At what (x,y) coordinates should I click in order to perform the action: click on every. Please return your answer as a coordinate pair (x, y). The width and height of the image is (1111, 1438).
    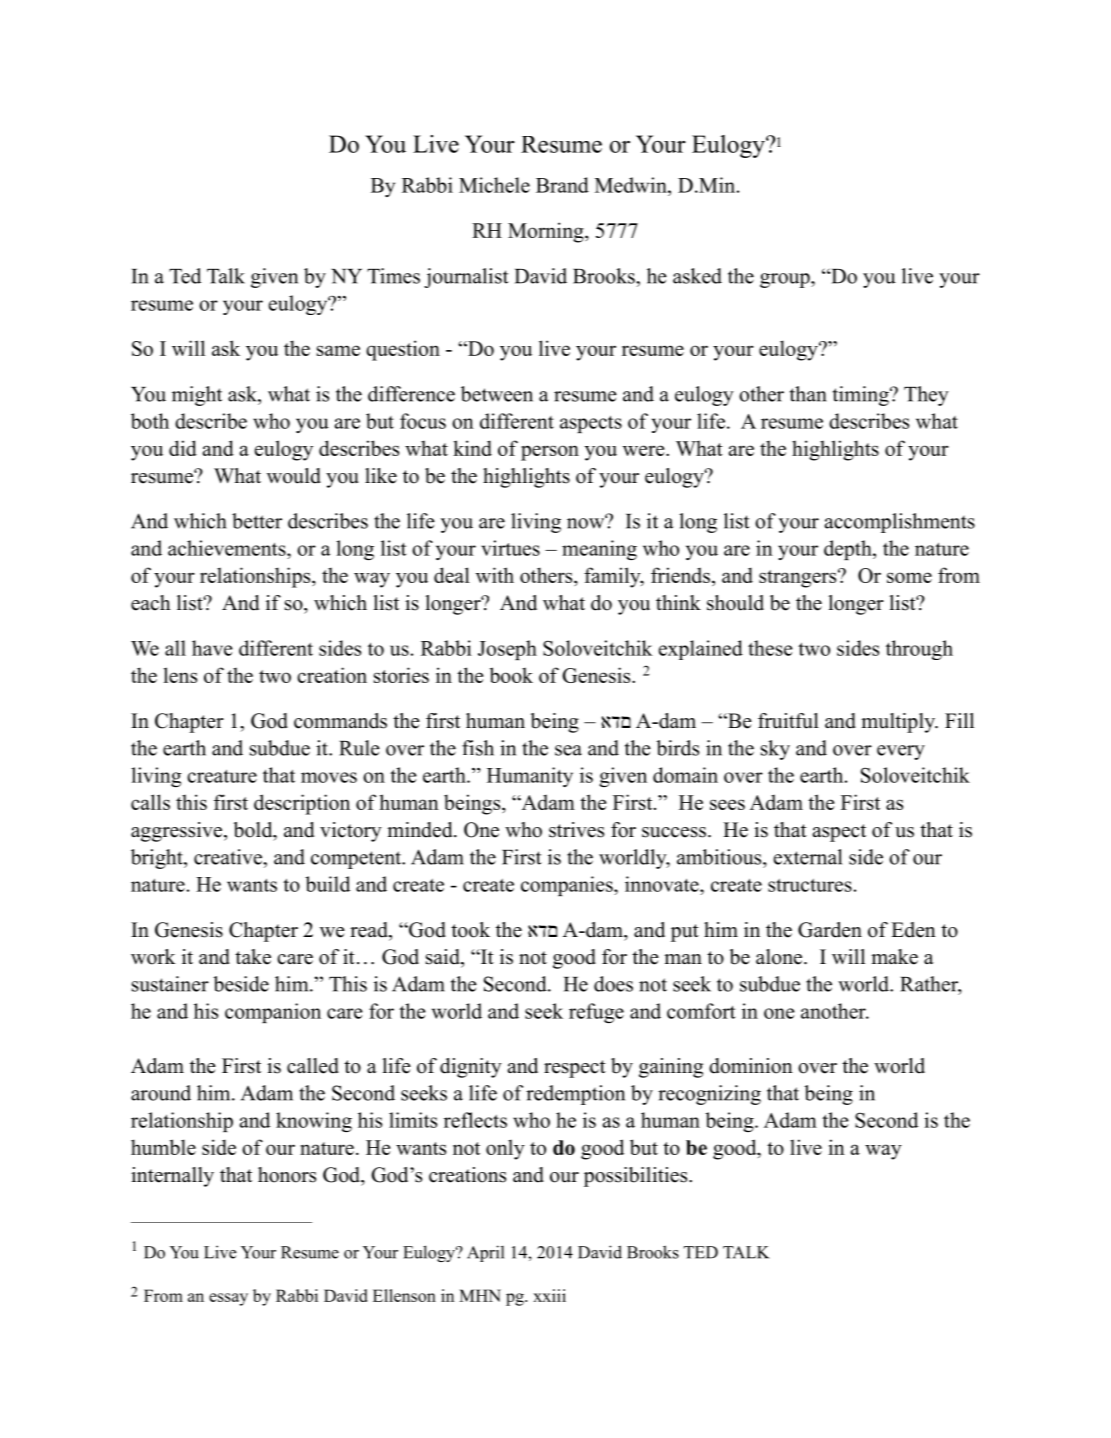
    Looking at the image, I should click on (901, 752).
